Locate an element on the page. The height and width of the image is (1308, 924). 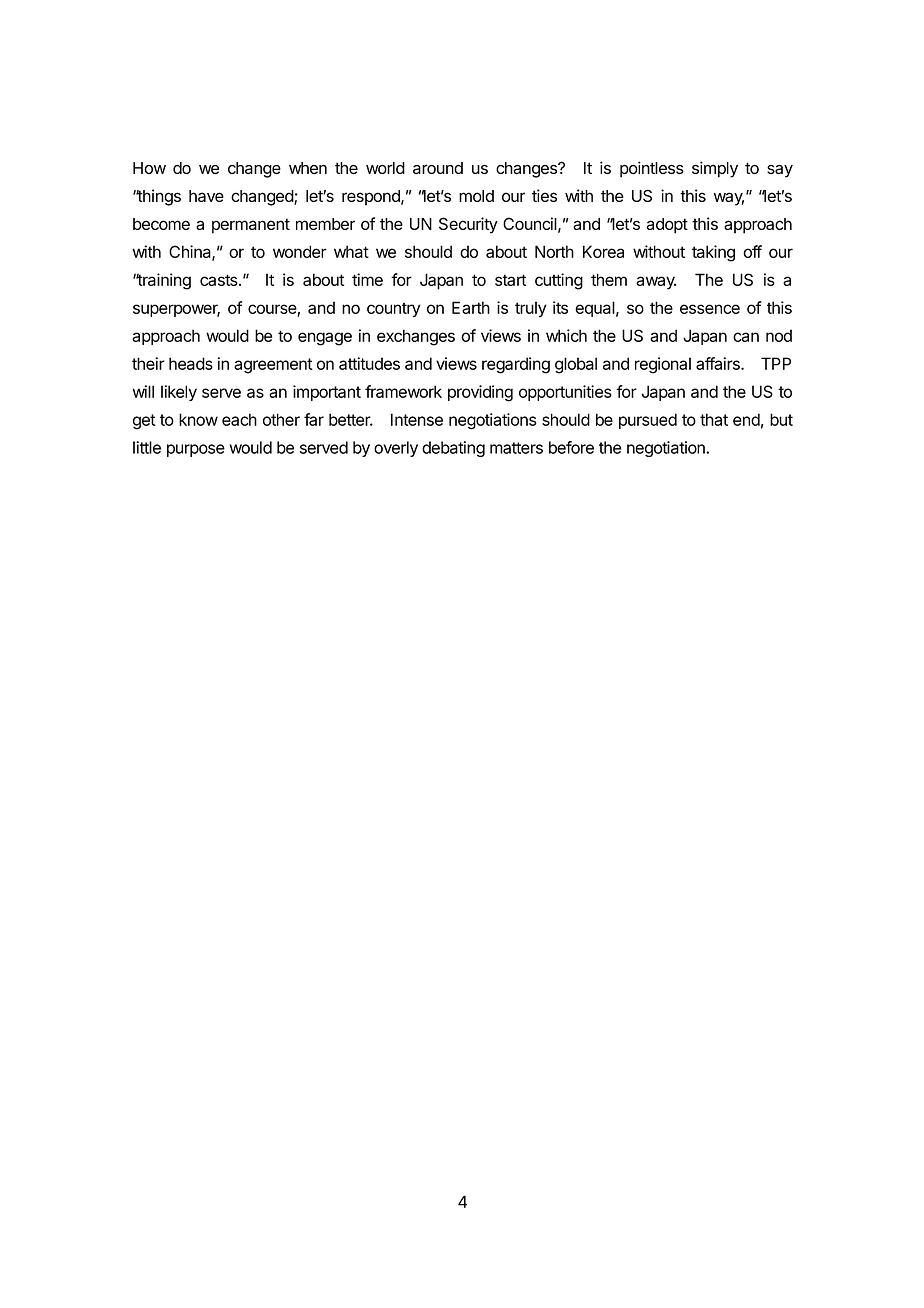
purpose is located at coordinates (196, 450).
